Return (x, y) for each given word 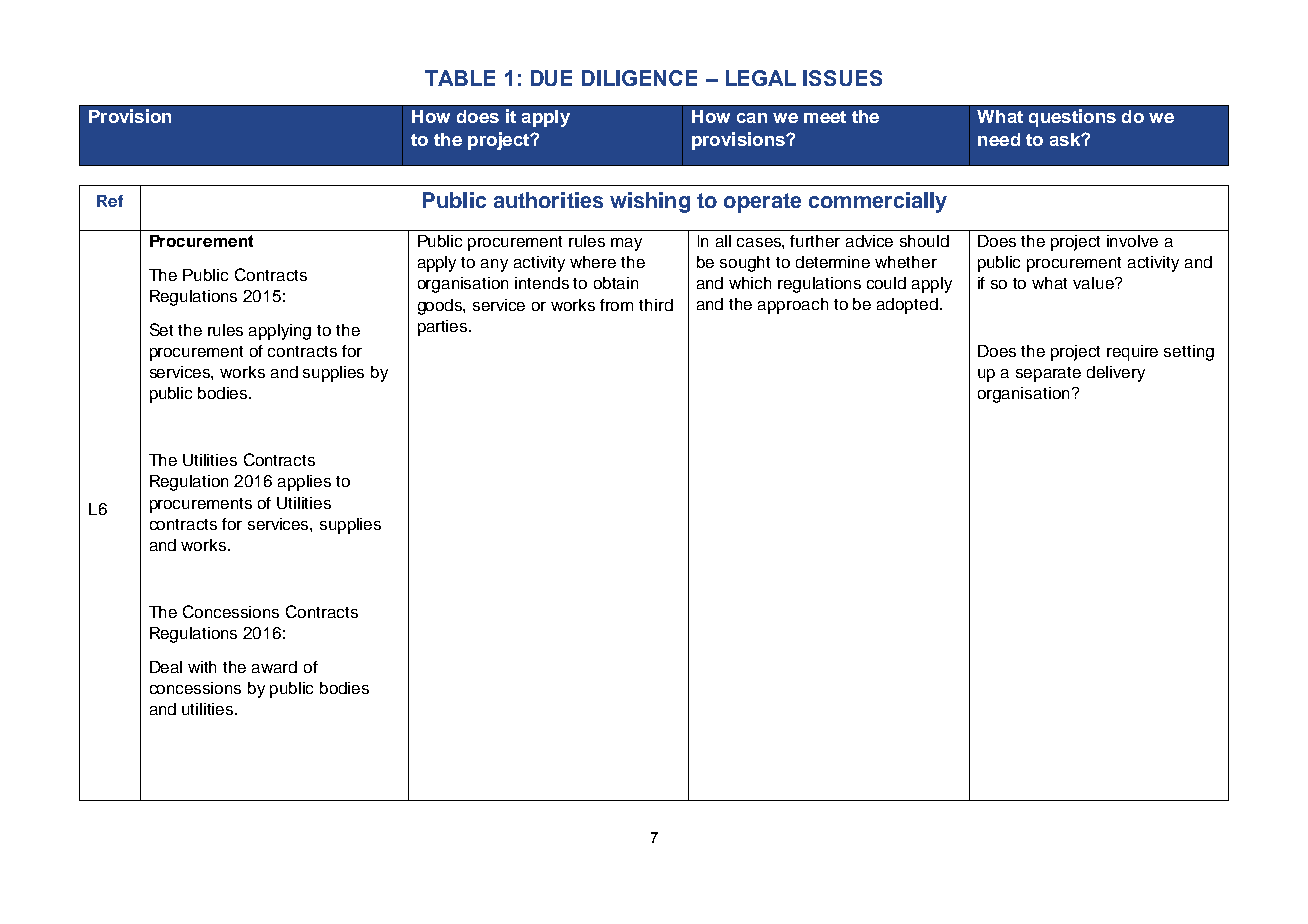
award (274, 667)
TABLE (460, 78)
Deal (166, 667)
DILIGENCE (639, 78)
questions (1072, 118)
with (202, 667)
